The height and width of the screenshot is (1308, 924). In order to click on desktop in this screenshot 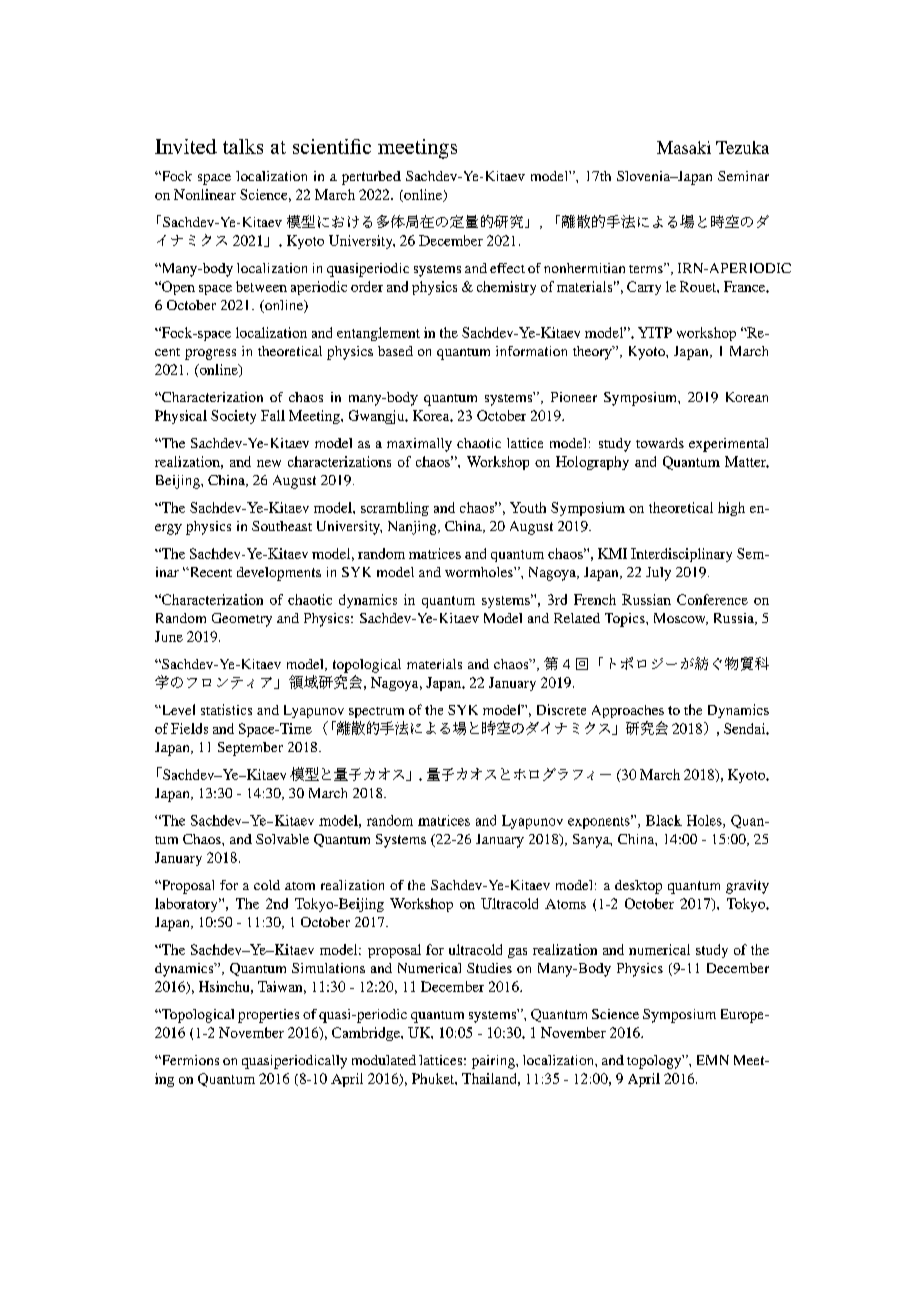, I will do `click(638, 887)`.
